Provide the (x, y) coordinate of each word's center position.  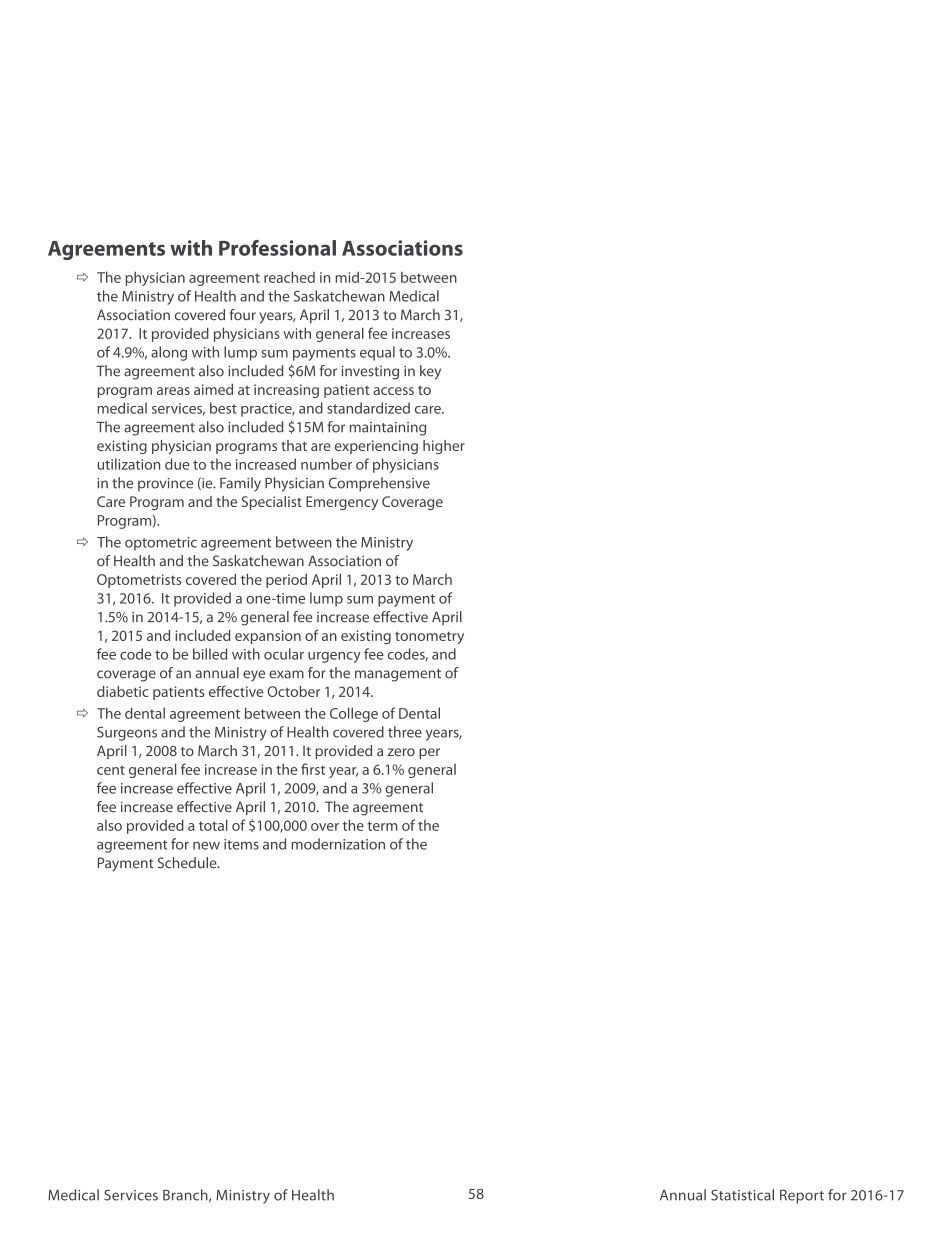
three (405, 732)
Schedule (188, 863)
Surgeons (127, 734)
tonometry (429, 638)
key (430, 372)
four (243, 314)
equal (377, 353)
